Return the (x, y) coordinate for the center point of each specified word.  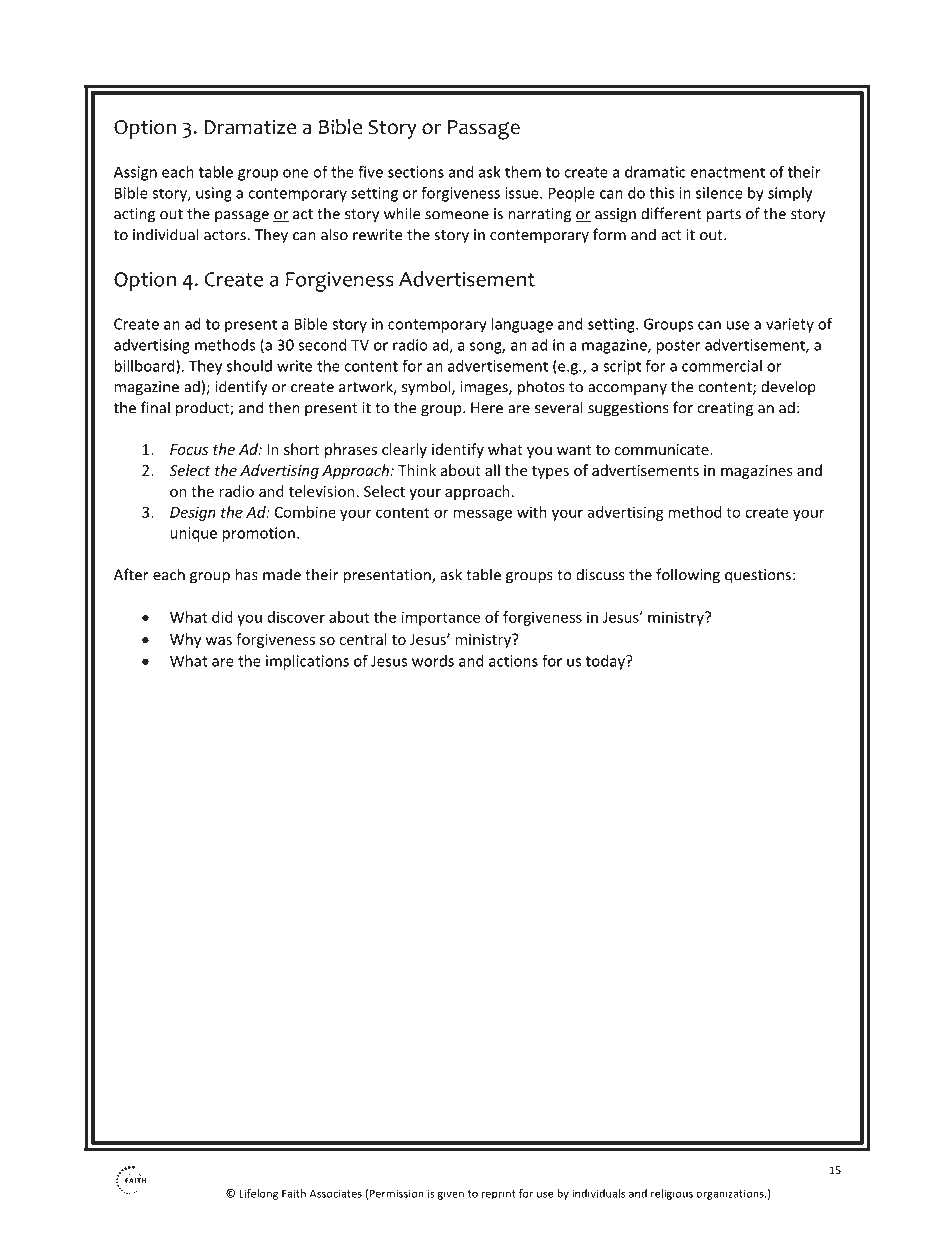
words (433, 661)
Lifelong (258, 1194)
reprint (499, 1194)
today (607, 662)
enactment (727, 172)
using (214, 194)
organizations (731, 1194)
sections (416, 172)
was (218, 641)
